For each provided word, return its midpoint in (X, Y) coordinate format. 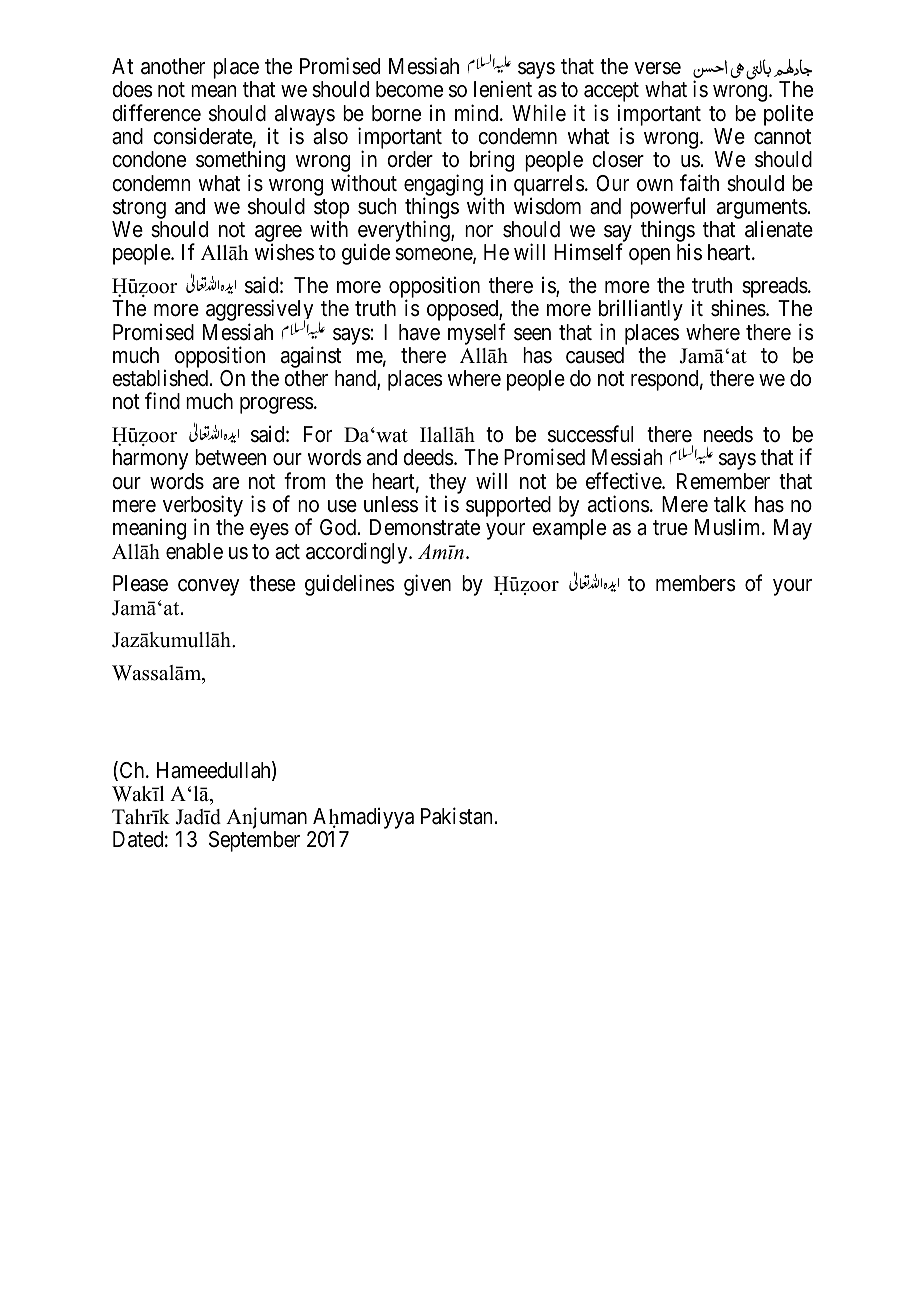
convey (208, 587)
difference (156, 113)
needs (728, 434)
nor (479, 231)
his (689, 252)
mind (478, 112)
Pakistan (456, 816)
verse (657, 68)
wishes (284, 252)
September (254, 841)
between (230, 457)
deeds (428, 457)
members (696, 583)
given (427, 585)
